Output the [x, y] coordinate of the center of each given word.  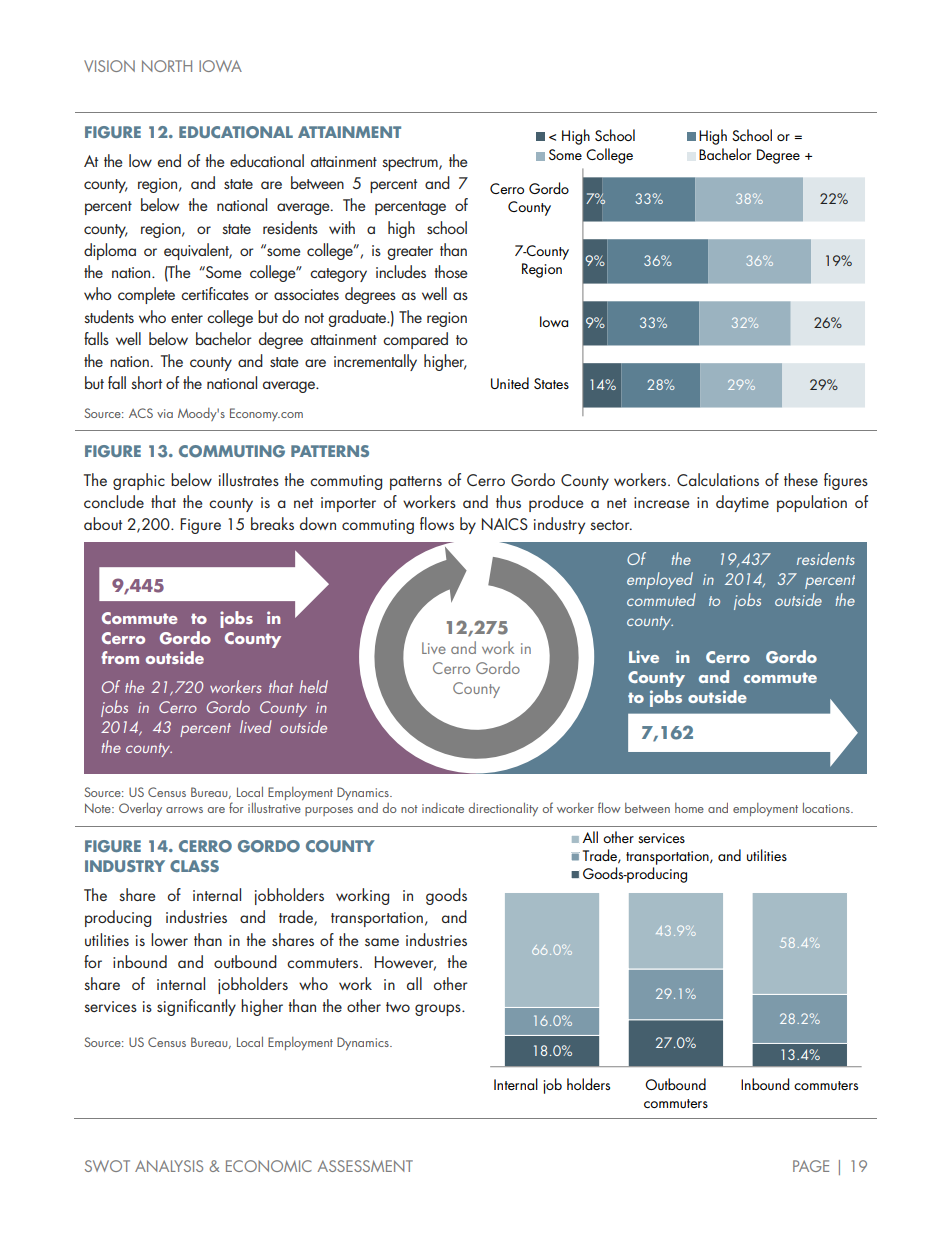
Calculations [718, 479]
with [342, 227]
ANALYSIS [169, 1166]
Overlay [140, 809]
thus [508, 501]
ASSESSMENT [365, 1166]
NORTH [167, 66]
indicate [443, 808]
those [450, 271]
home [689, 808]
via [165, 413]
